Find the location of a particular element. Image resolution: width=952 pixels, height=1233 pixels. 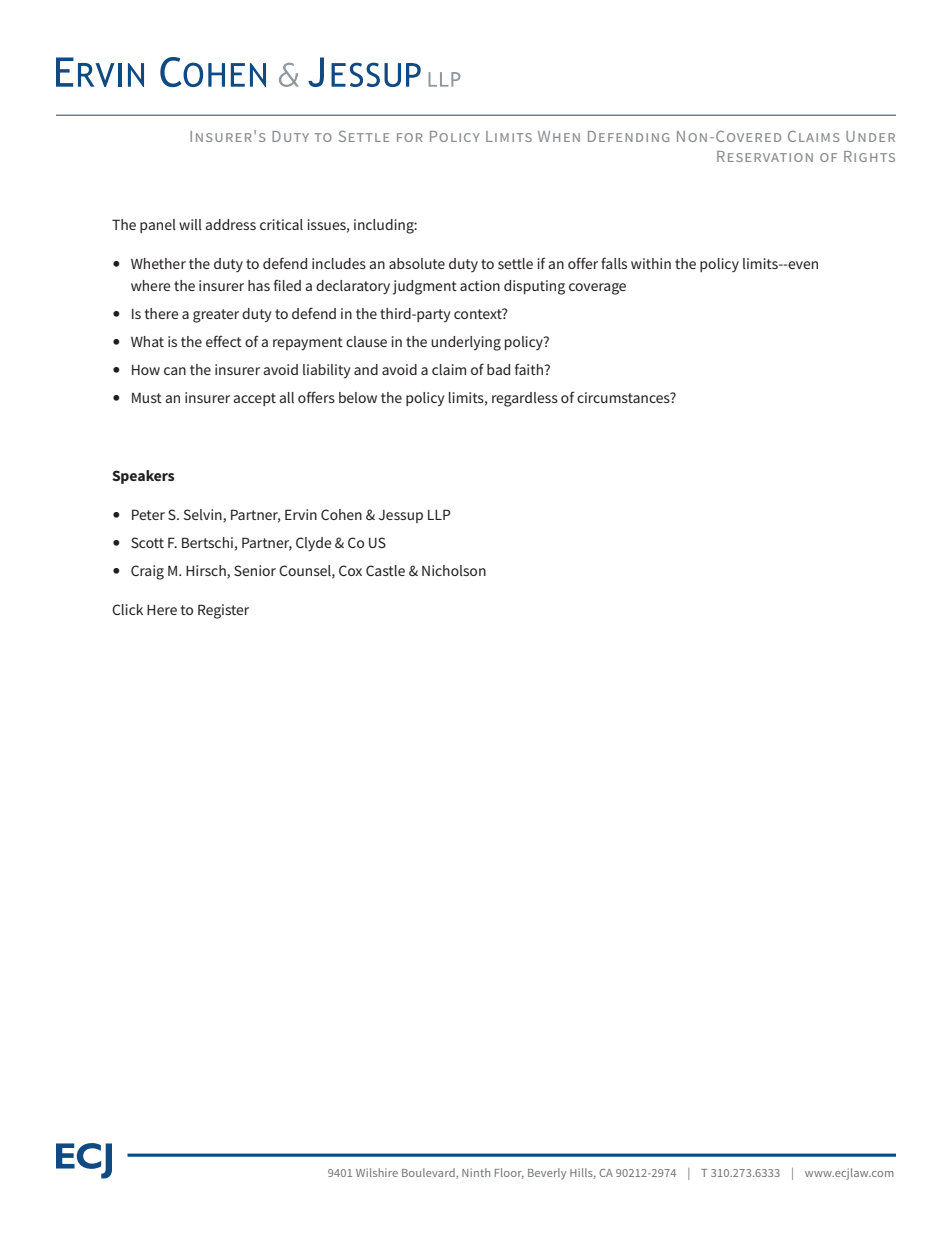

Wilshire is located at coordinates (377, 1172).
